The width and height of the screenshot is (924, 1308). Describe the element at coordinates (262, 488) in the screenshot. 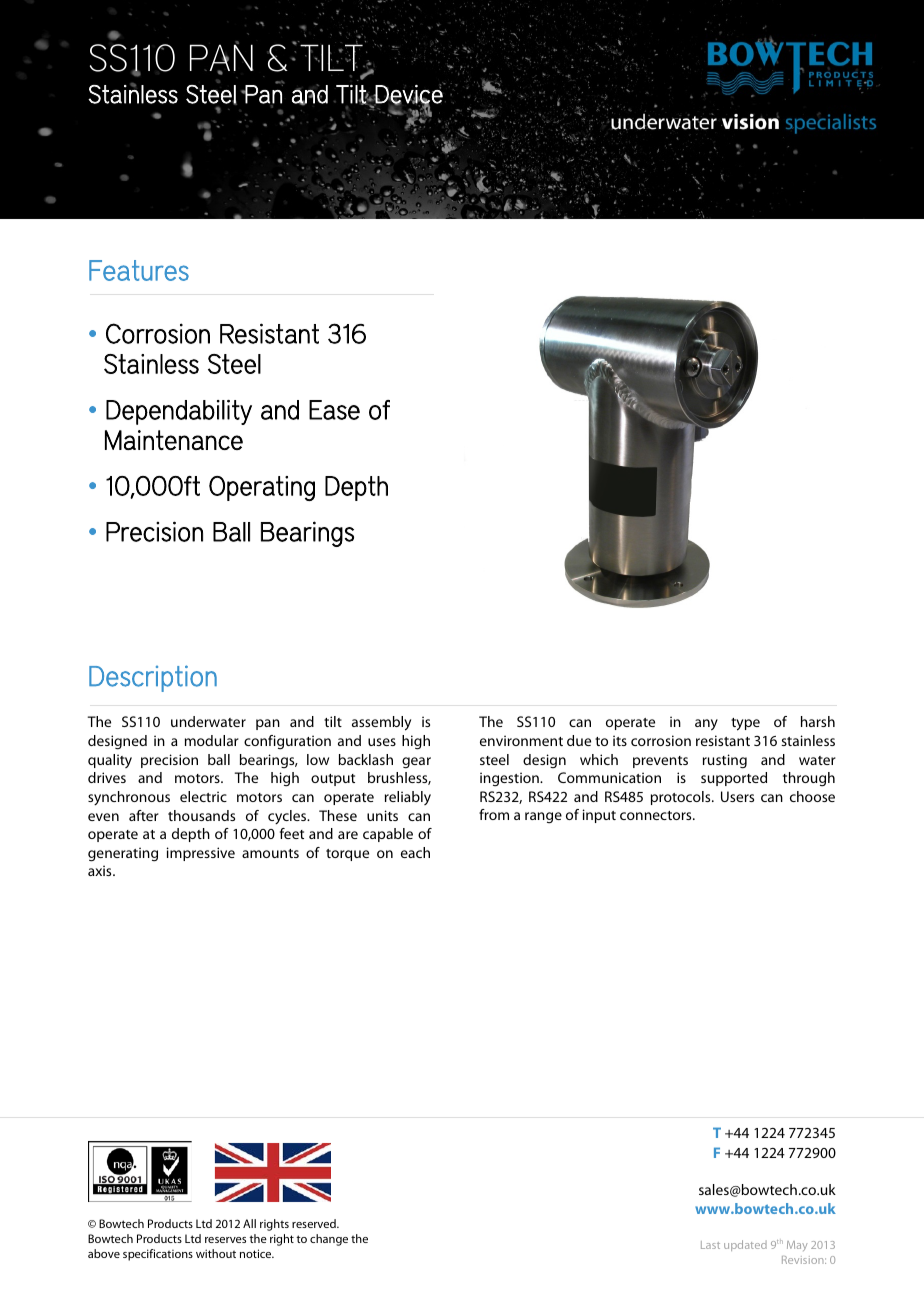

I see `Operating` at that location.
